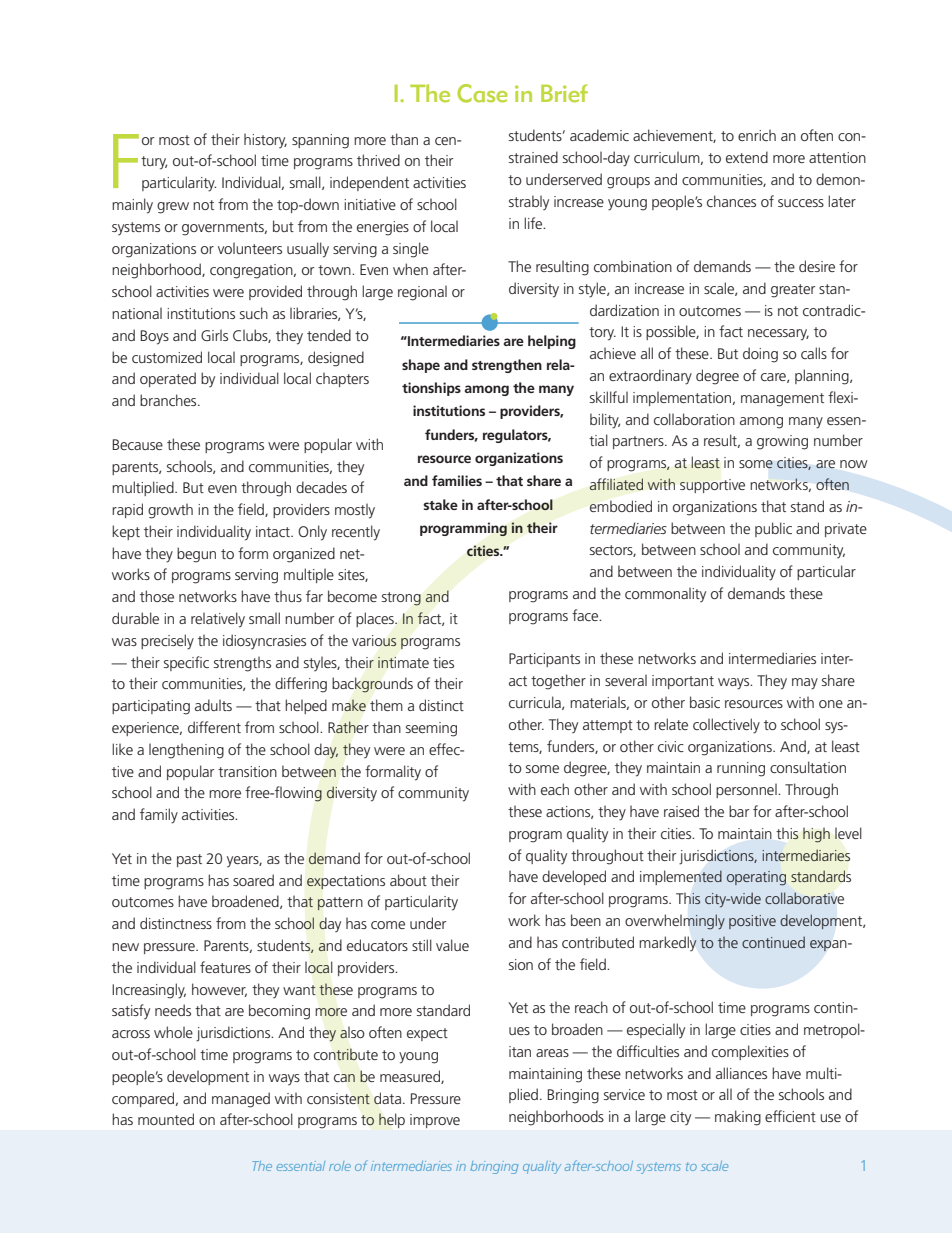 The image size is (952, 1233). Describe the element at coordinates (225, 967) in the screenshot. I see `features` at that location.
